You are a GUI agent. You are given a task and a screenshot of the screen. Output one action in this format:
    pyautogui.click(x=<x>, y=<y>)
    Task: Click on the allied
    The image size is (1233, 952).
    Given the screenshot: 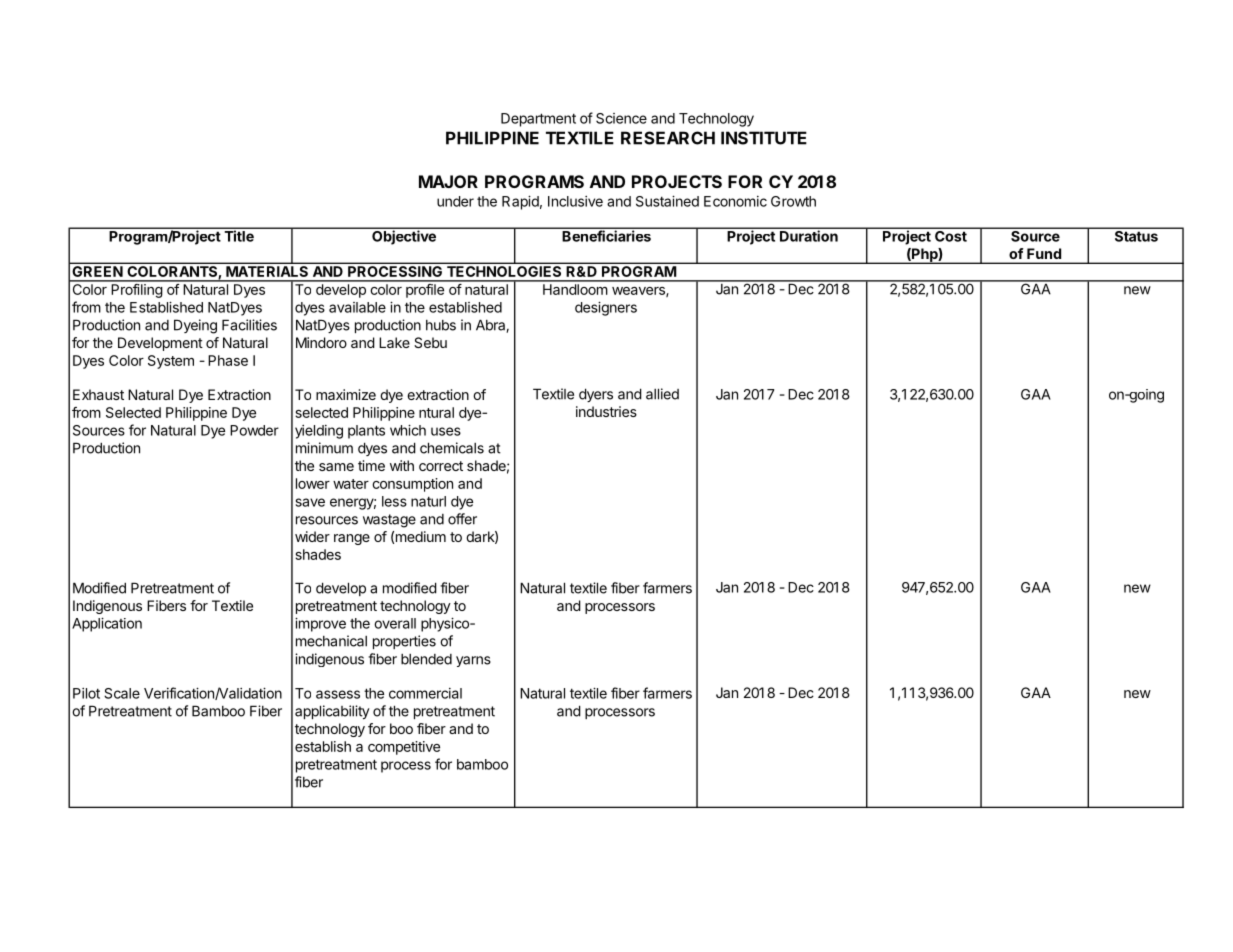 What is the action you would take?
    pyautogui.click(x=662, y=394)
